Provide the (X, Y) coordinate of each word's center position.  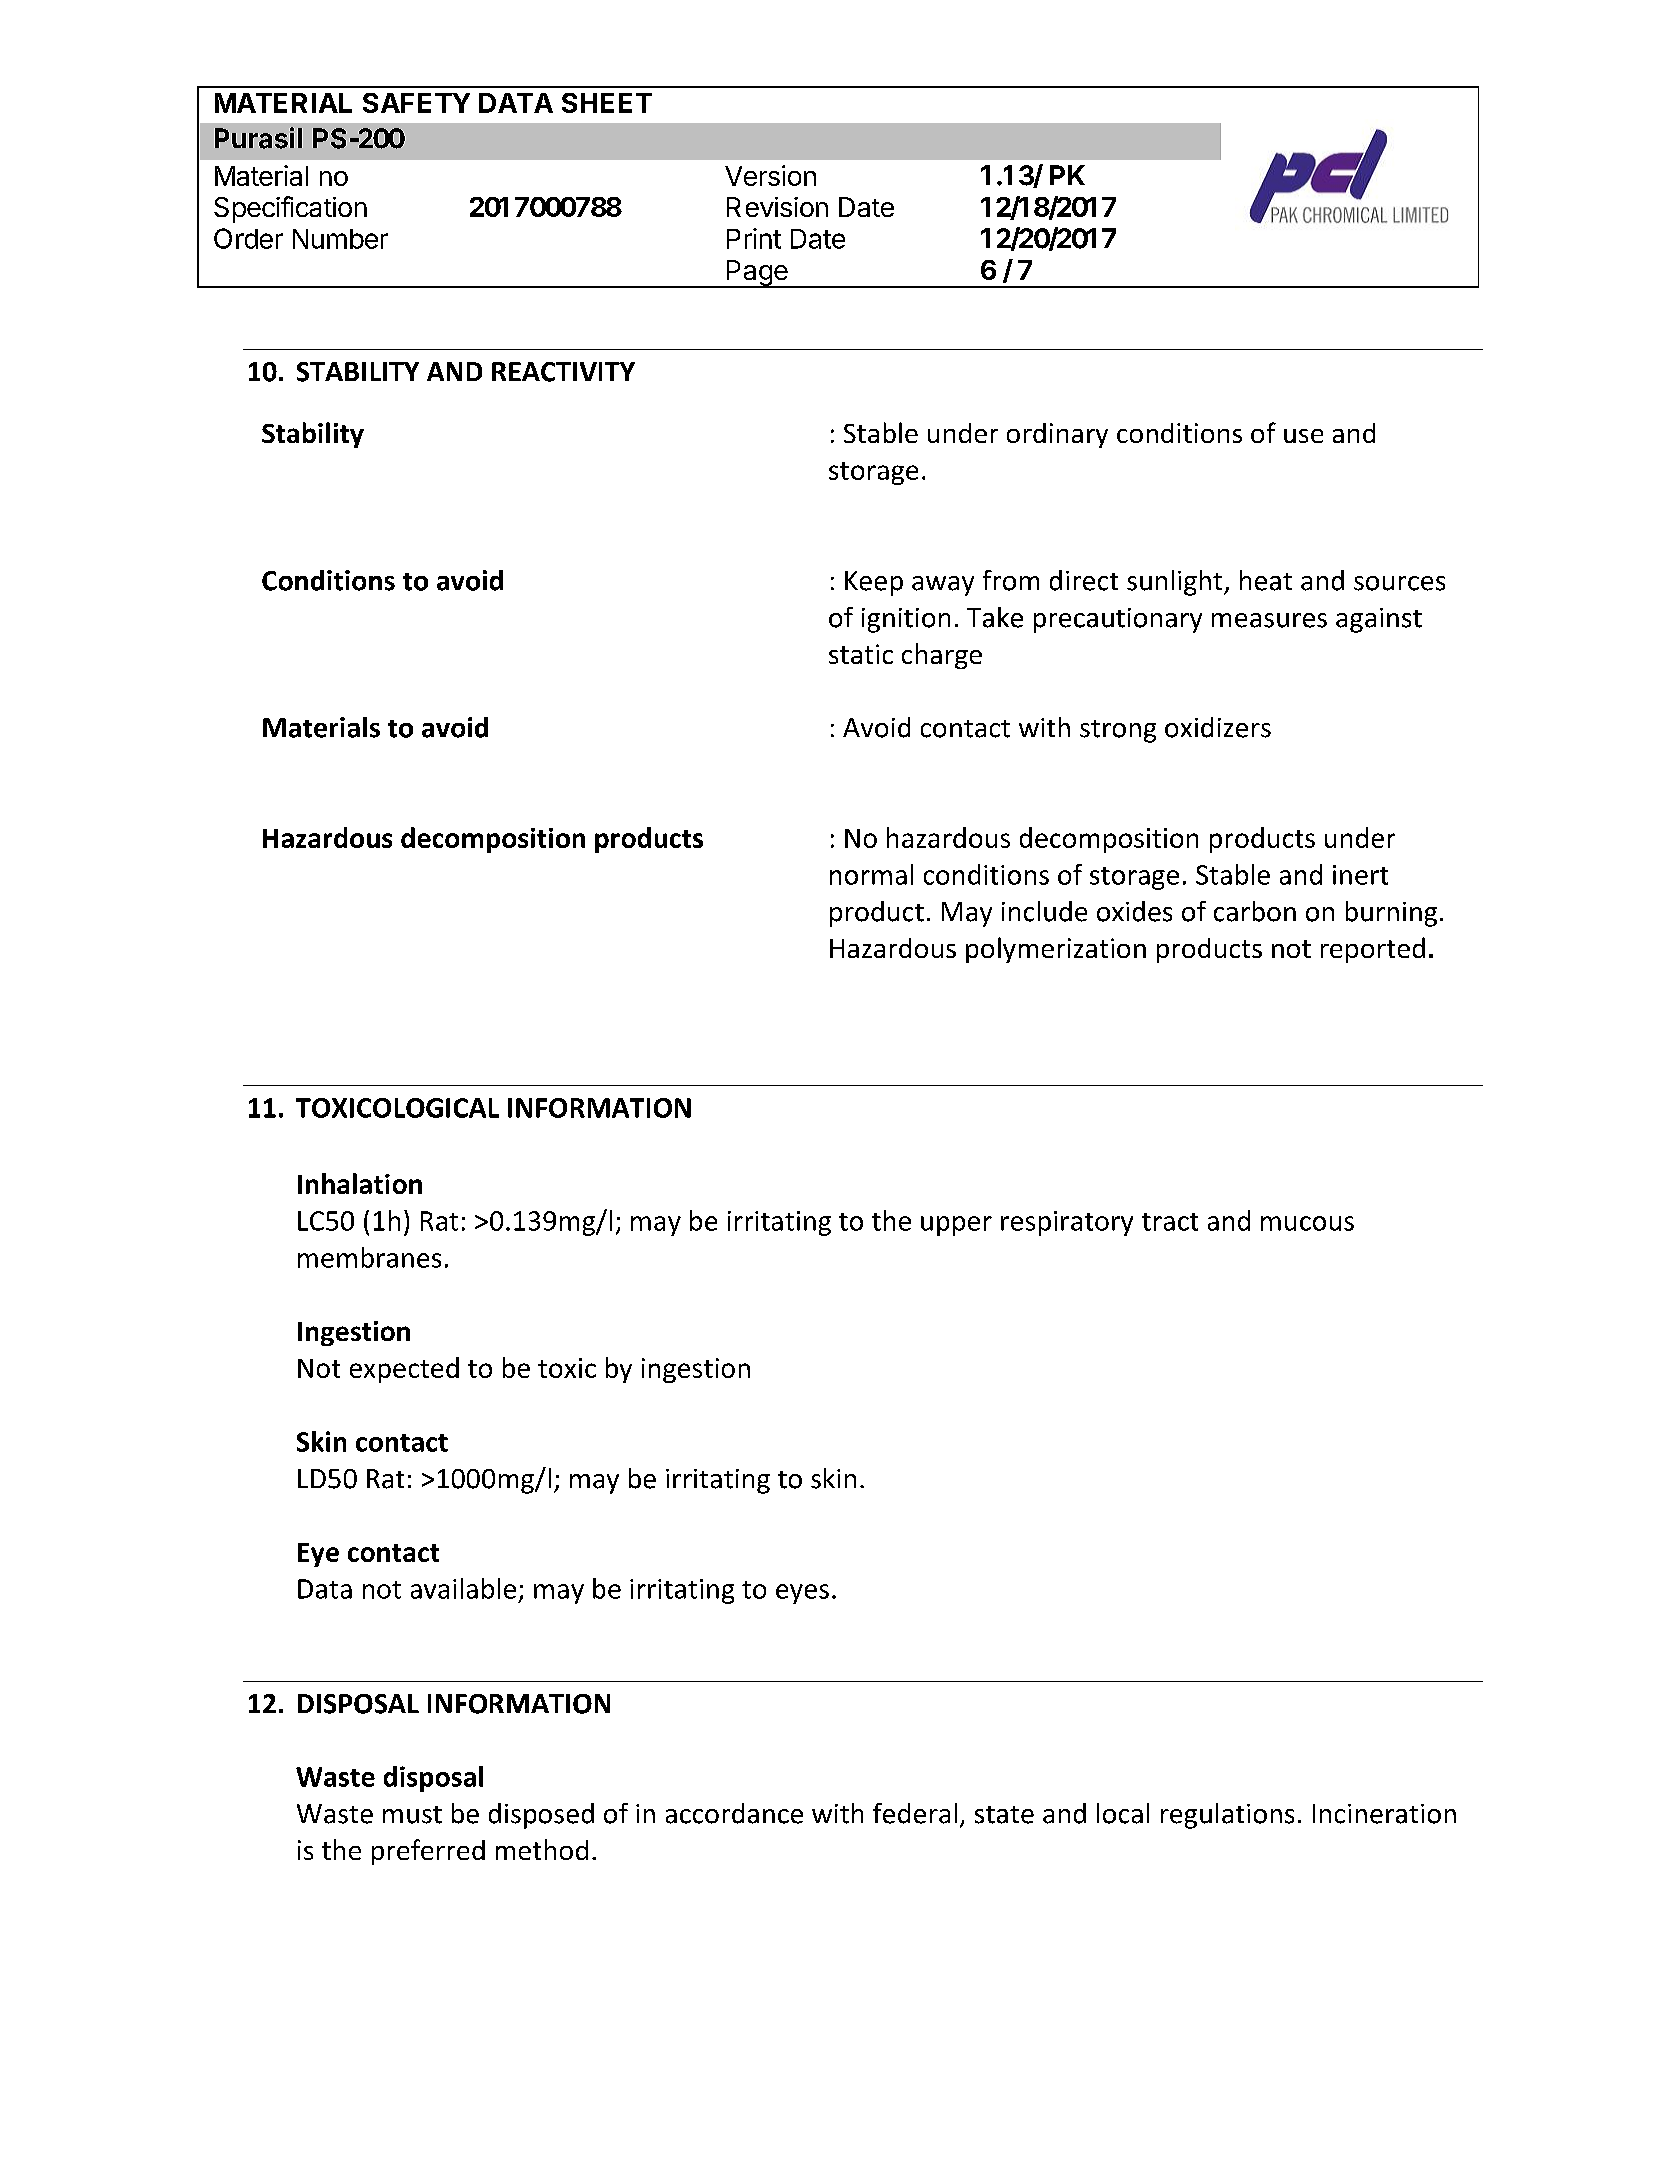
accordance (734, 1813)
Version (770, 175)
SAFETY (416, 103)
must (412, 1815)
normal (871, 874)
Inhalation (360, 1183)
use (1303, 436)
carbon (1255, 911)
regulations (1227, 1816)
